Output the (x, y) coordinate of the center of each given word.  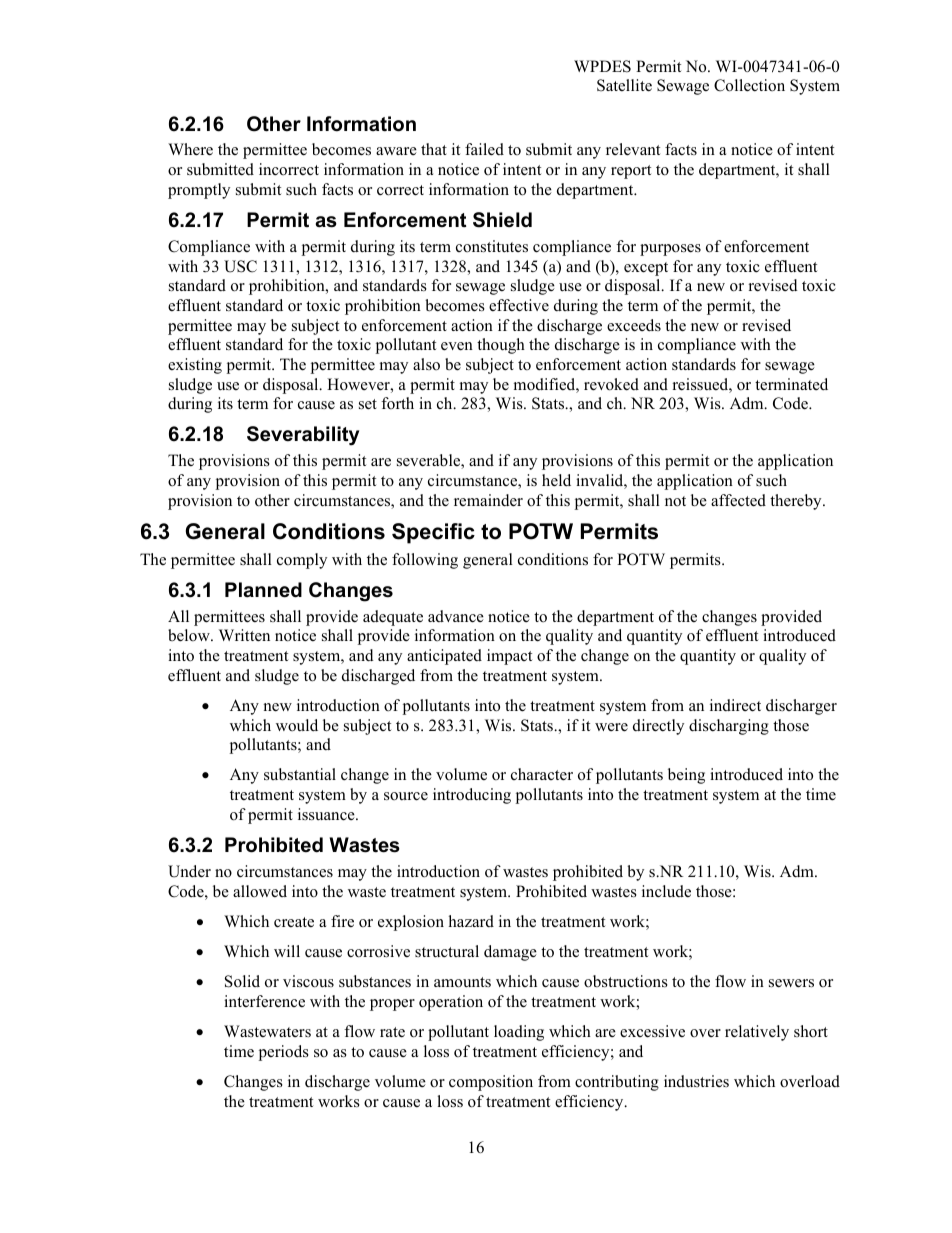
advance (456, 616)
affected (738, 500)
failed (484, 149)
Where (190, 149)
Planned (263, 590)
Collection (749, 85)
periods (284, 1053)
